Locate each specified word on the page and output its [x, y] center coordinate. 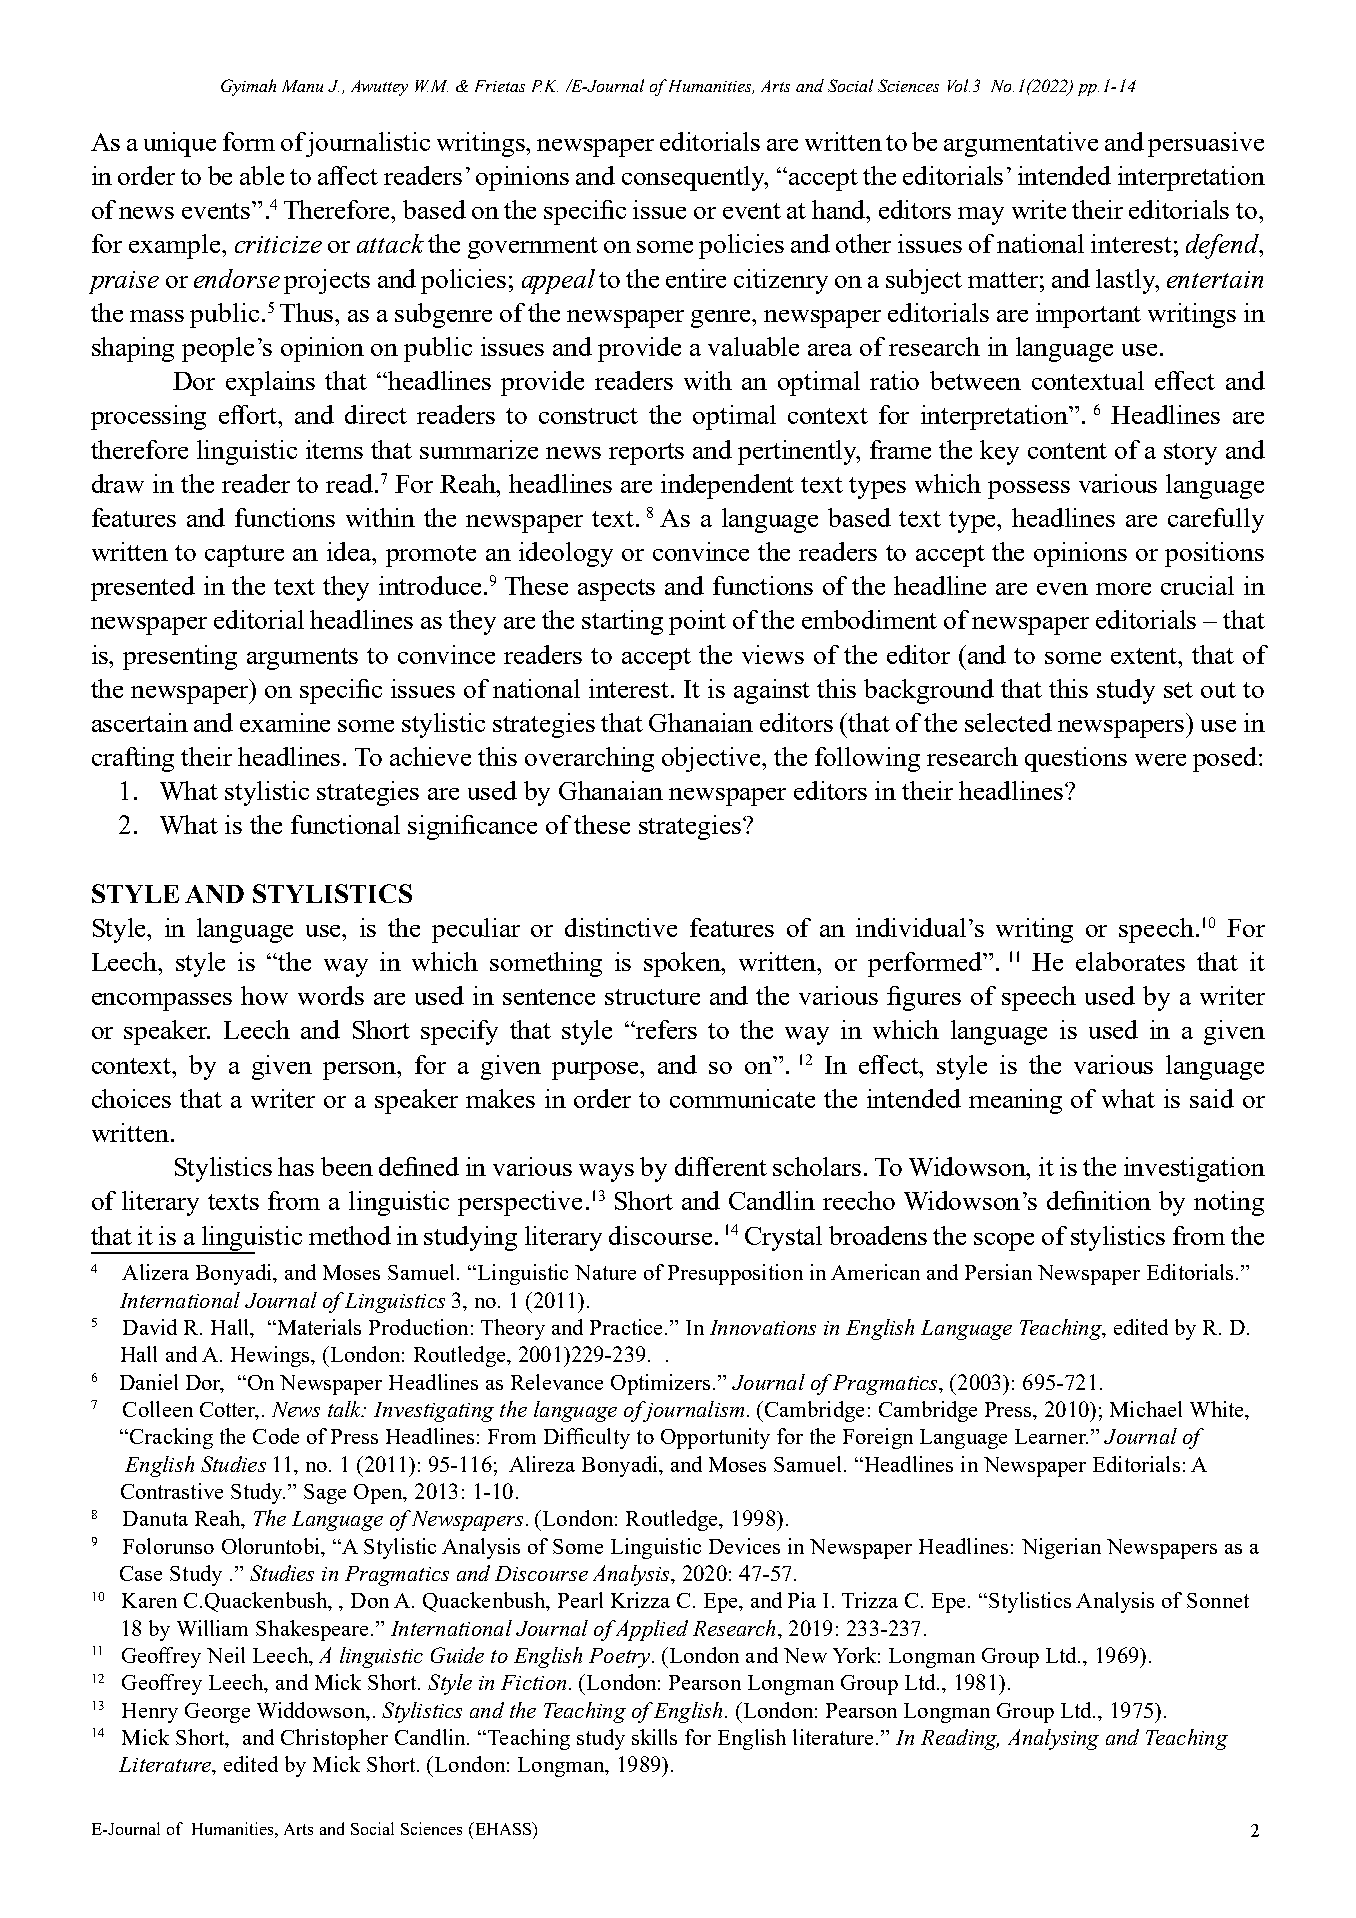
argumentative [1021, 144]
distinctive [621, 927]
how [264, 995]
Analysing [1053, 1739]
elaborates [1130, 961]
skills [654, 1737]
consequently [695, 178]
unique [180, 144]
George [217, 1713]
